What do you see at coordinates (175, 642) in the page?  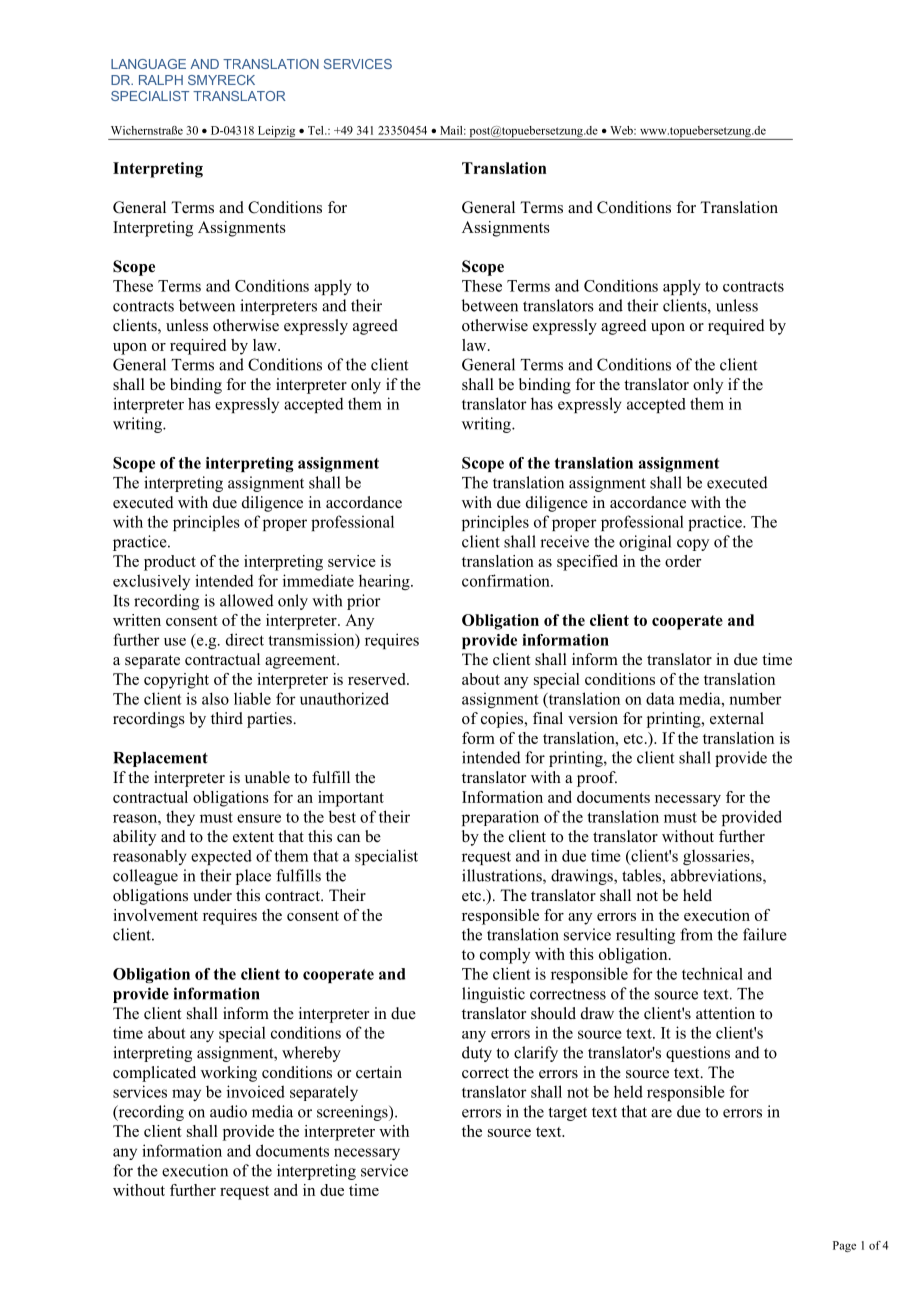 I see `use` at bounding box center [175, 642].
